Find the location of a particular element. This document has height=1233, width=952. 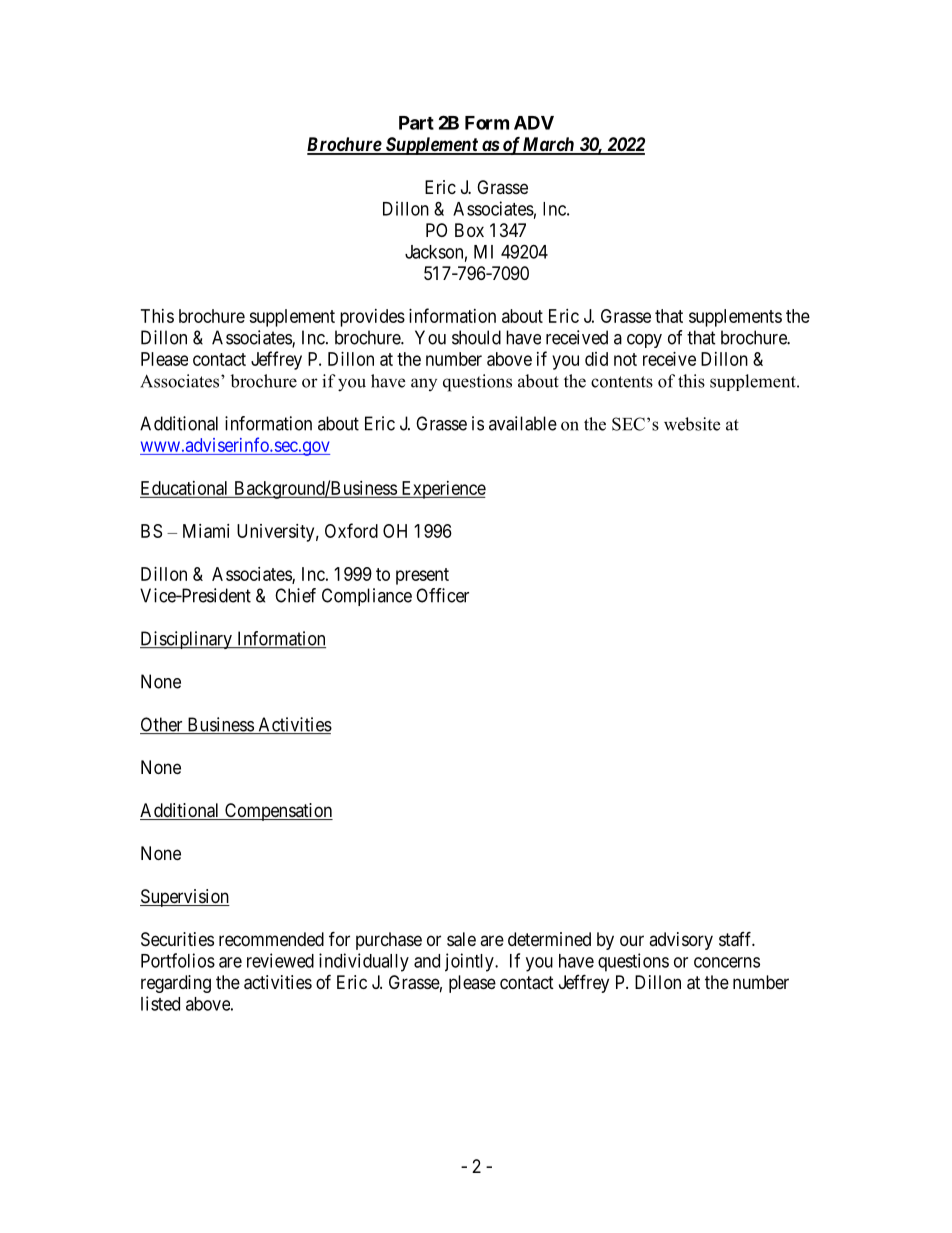

advisory is located at coordinates (681, 941).
